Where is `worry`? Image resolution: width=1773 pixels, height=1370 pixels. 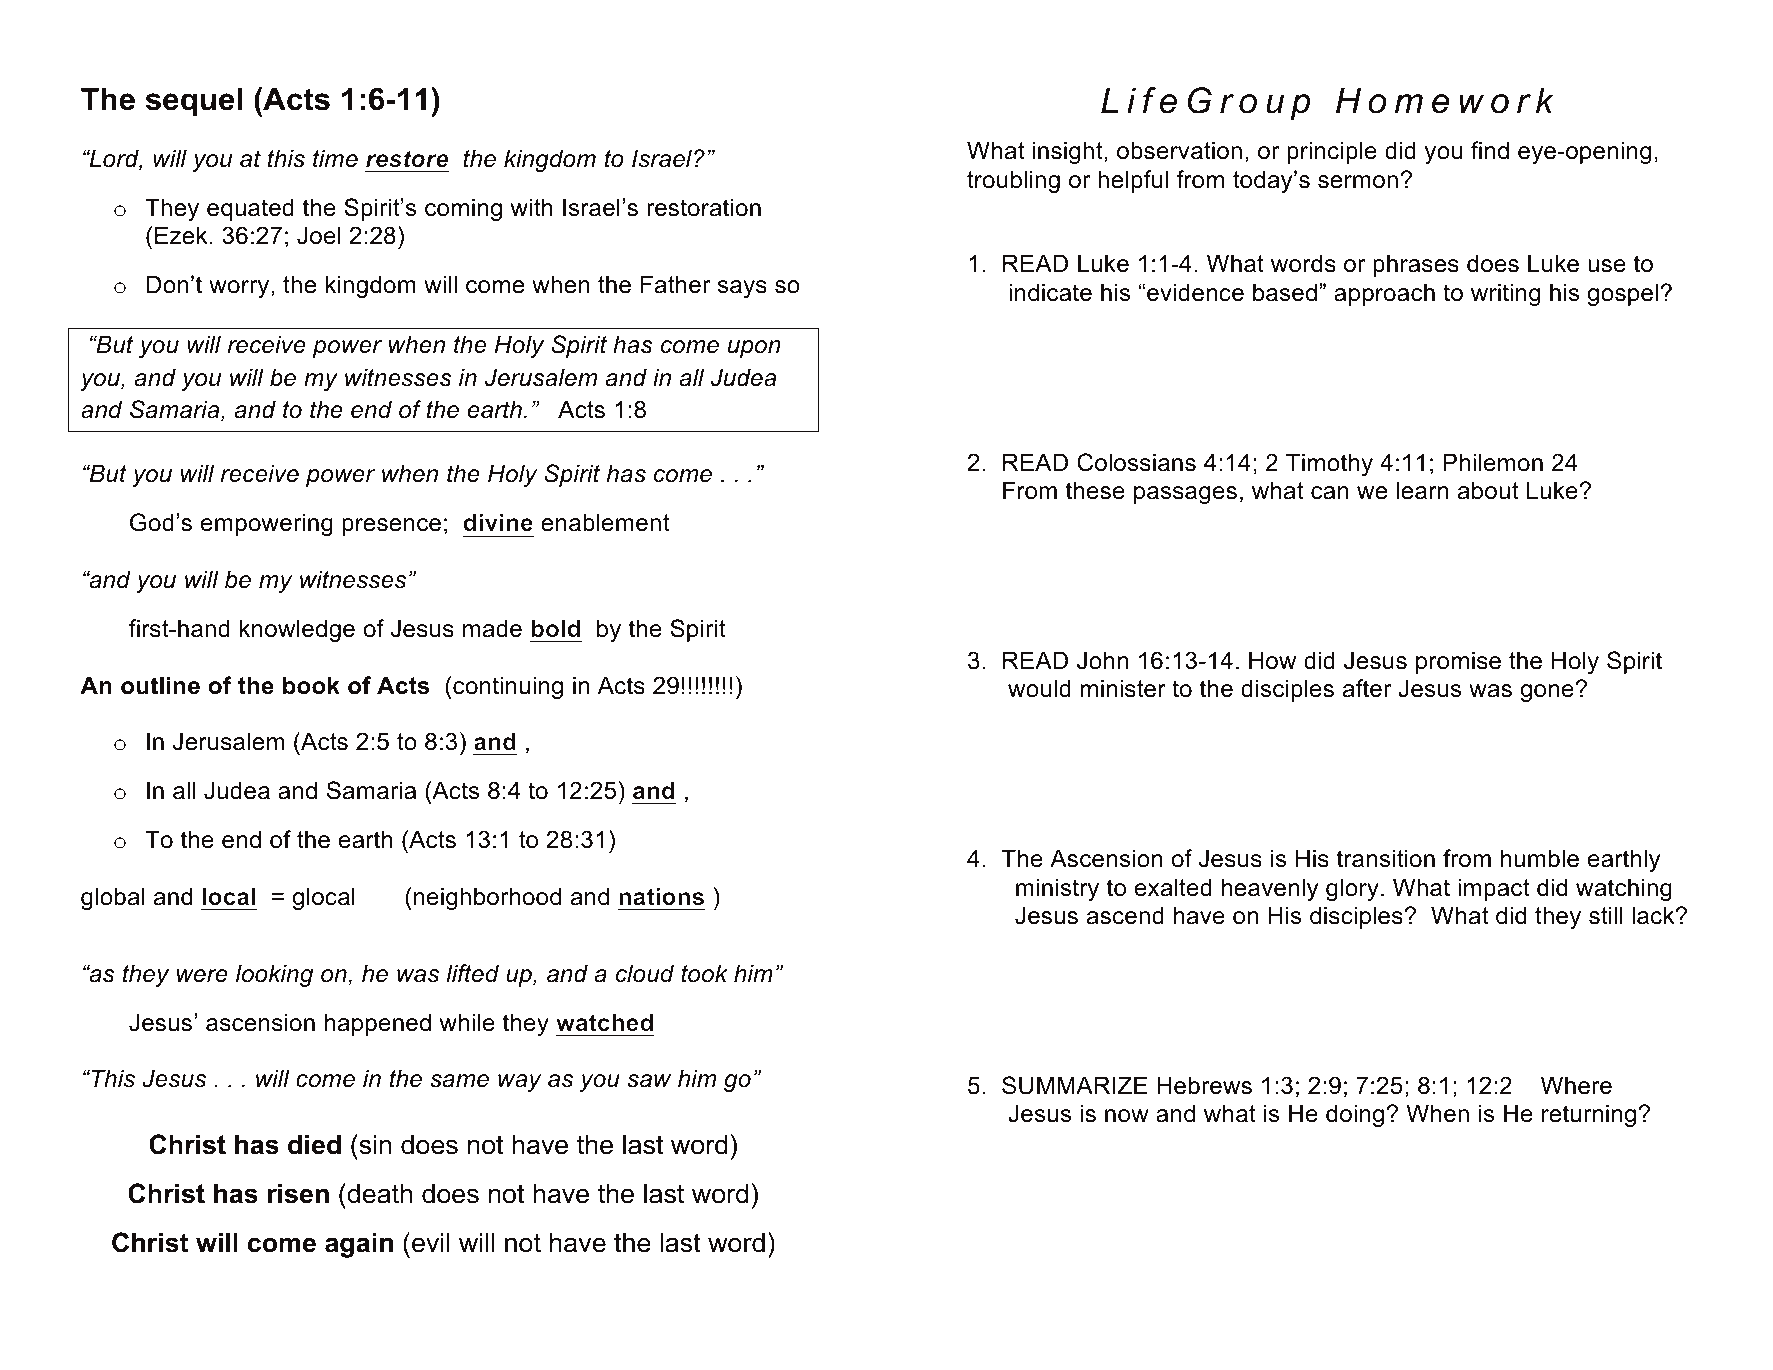
worry is located at coordinates (240, 289).
